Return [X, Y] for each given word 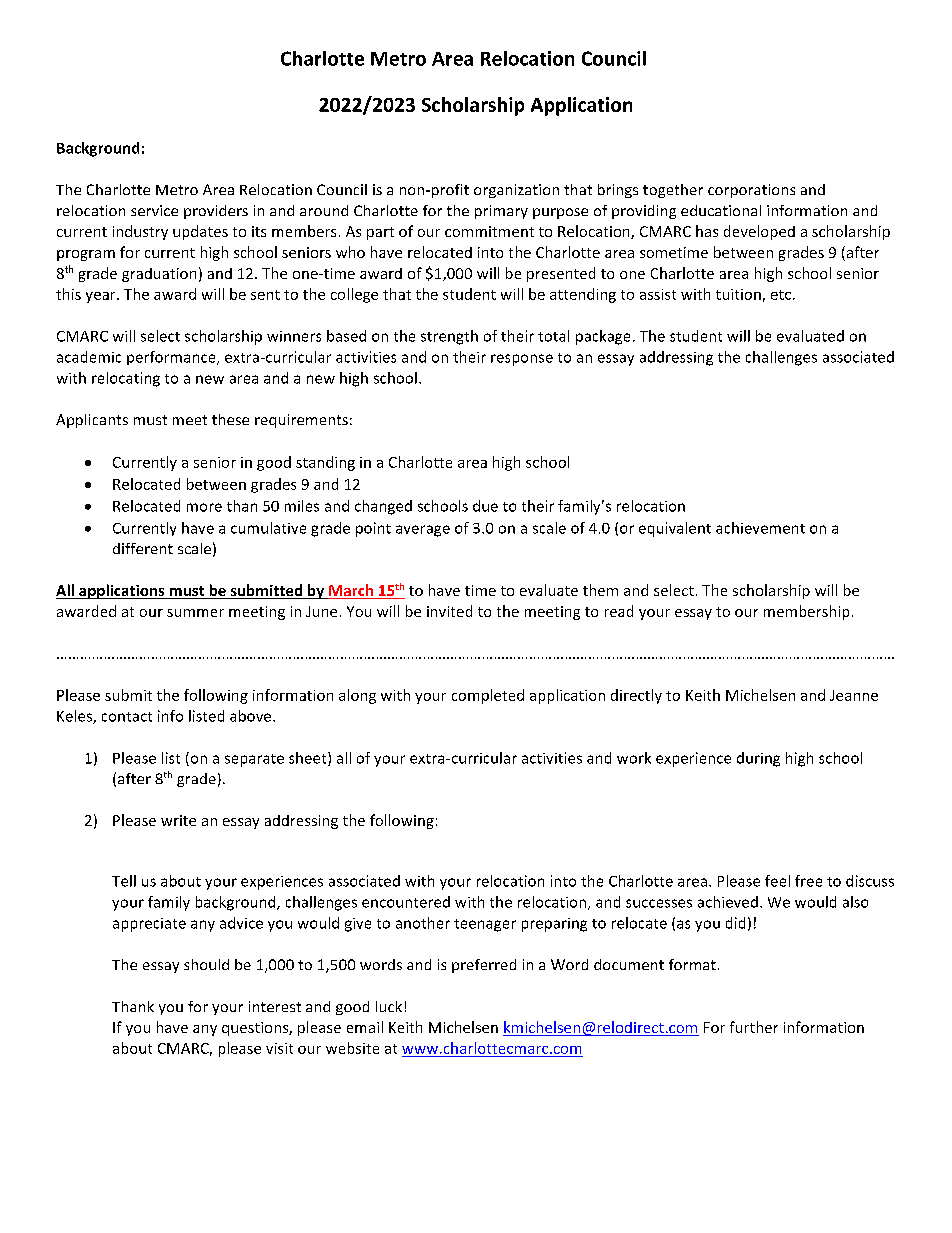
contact [127, 717]
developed [759, 232]
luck [389, 1006]
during [758, 759]
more [204, 507]
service [154, 210]
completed [488, 696]
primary [501, 212]
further [754, 1027]
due [485, 506]
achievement [760, 528]
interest [275, 1006]
